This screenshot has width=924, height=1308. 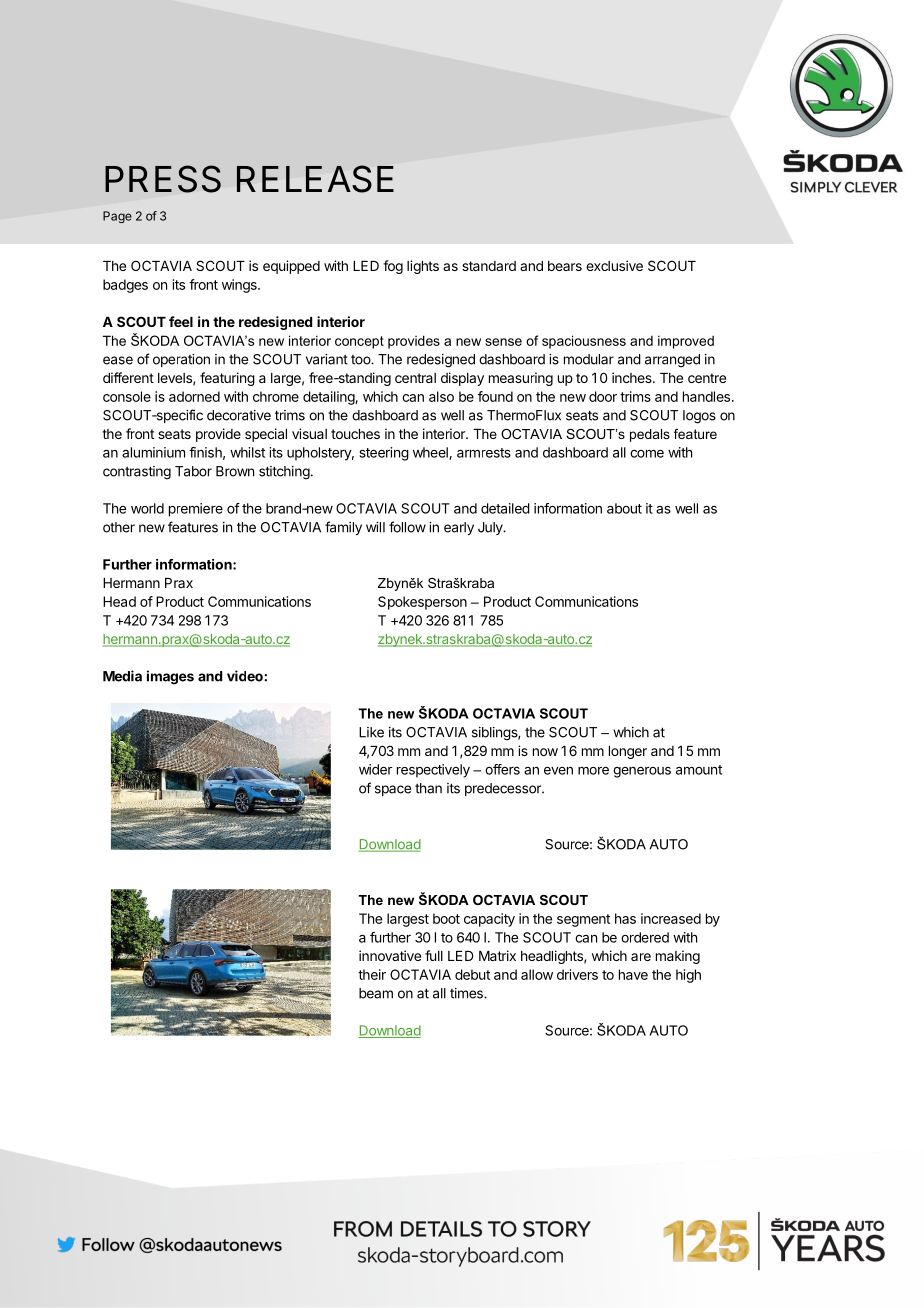 What do you see at coordinates (194, 396) in the screenshot?
I see `adorned` at bounding box center [194, 396].
